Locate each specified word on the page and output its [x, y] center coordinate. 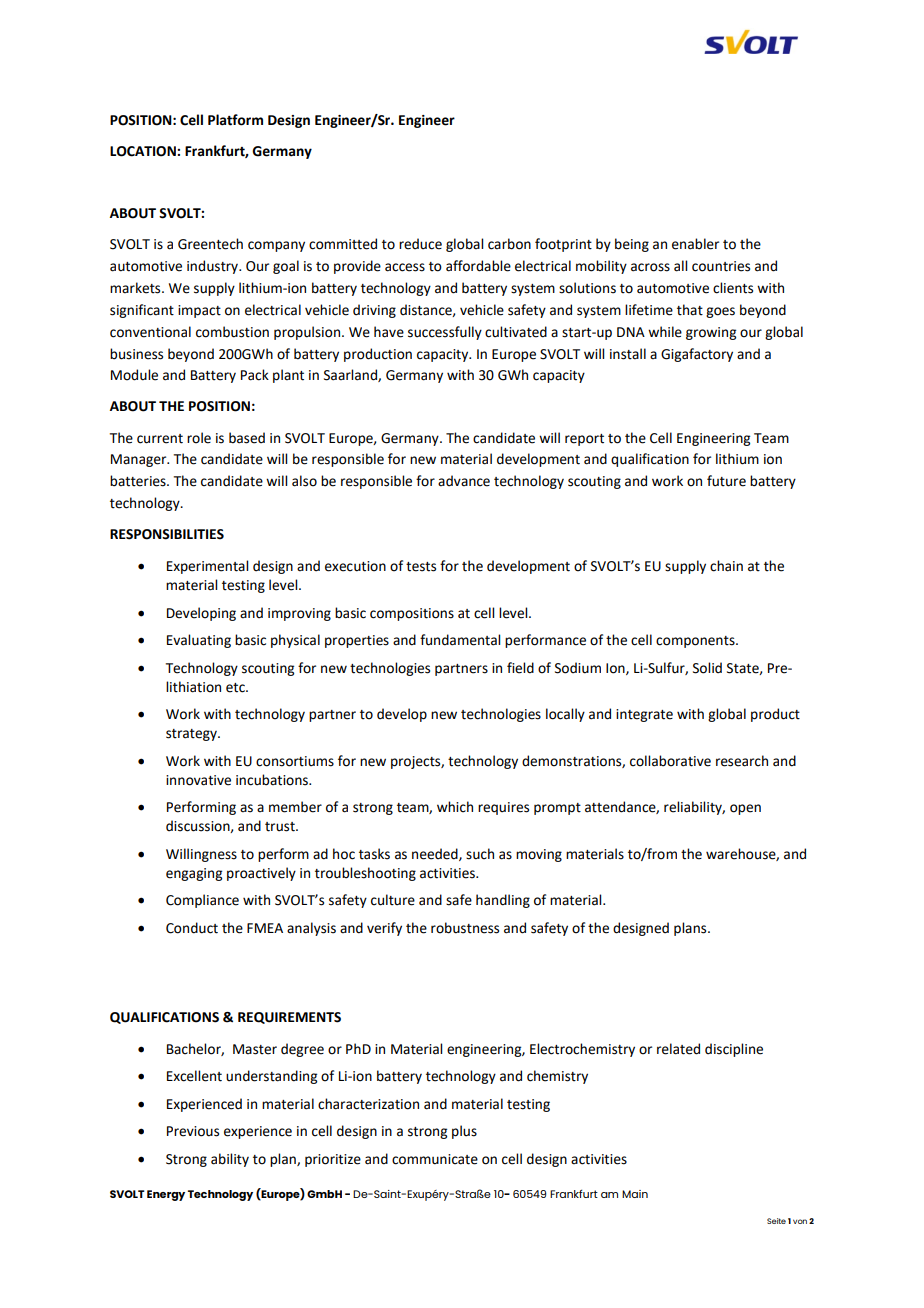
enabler [695, 244]
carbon [509, 244]
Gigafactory [697, 355]
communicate [435, 1159]
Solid [707, 668]
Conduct [192, 928]
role [199, 438]
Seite [776, 1221]
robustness [465, 928]
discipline [734, 1050]
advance [464, 481]
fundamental [460, 640]
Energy [166, 1195]
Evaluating [199, 641]
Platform [235, 120]
